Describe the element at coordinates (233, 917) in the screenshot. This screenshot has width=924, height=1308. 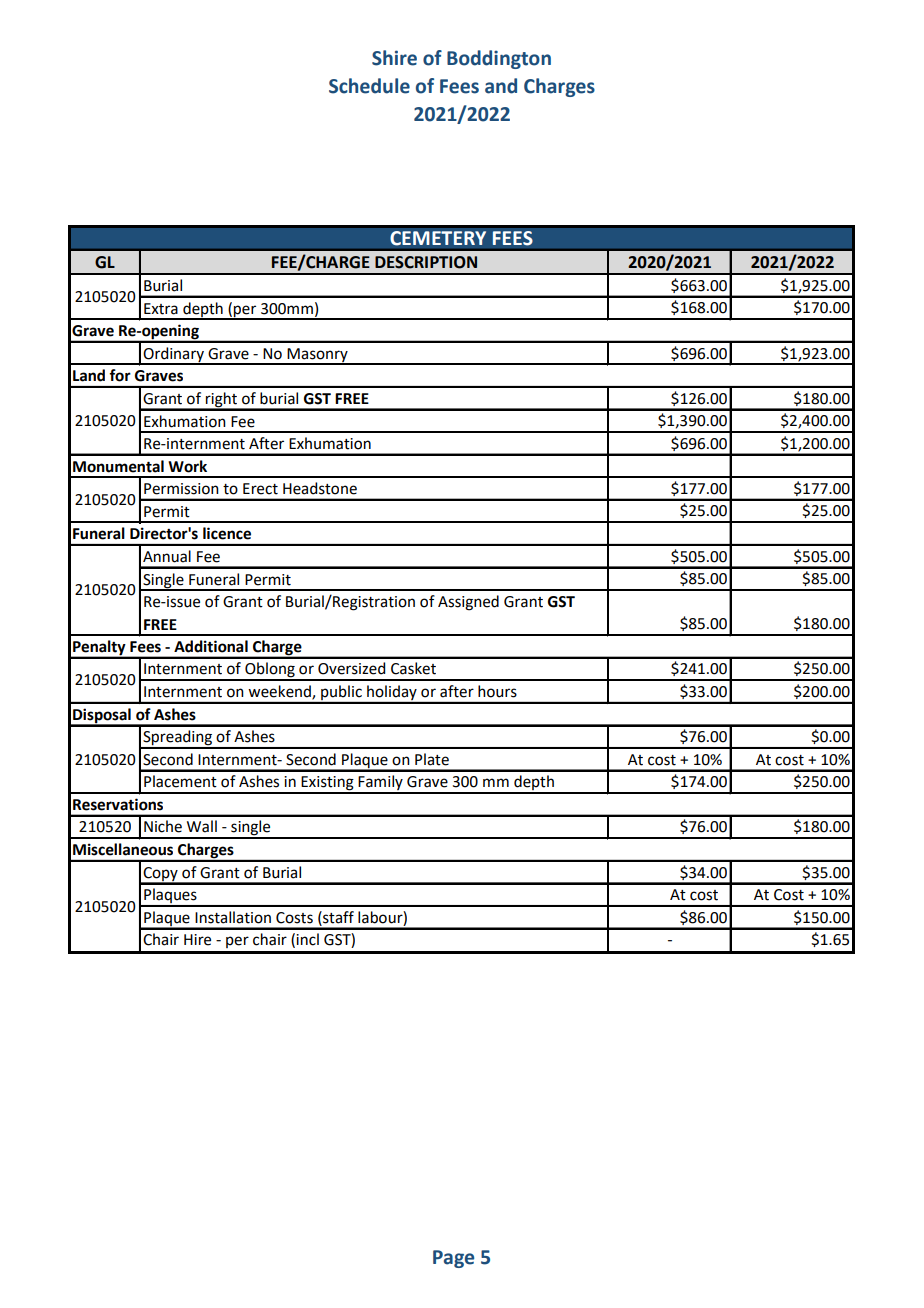
I see `Installation` at that location.
